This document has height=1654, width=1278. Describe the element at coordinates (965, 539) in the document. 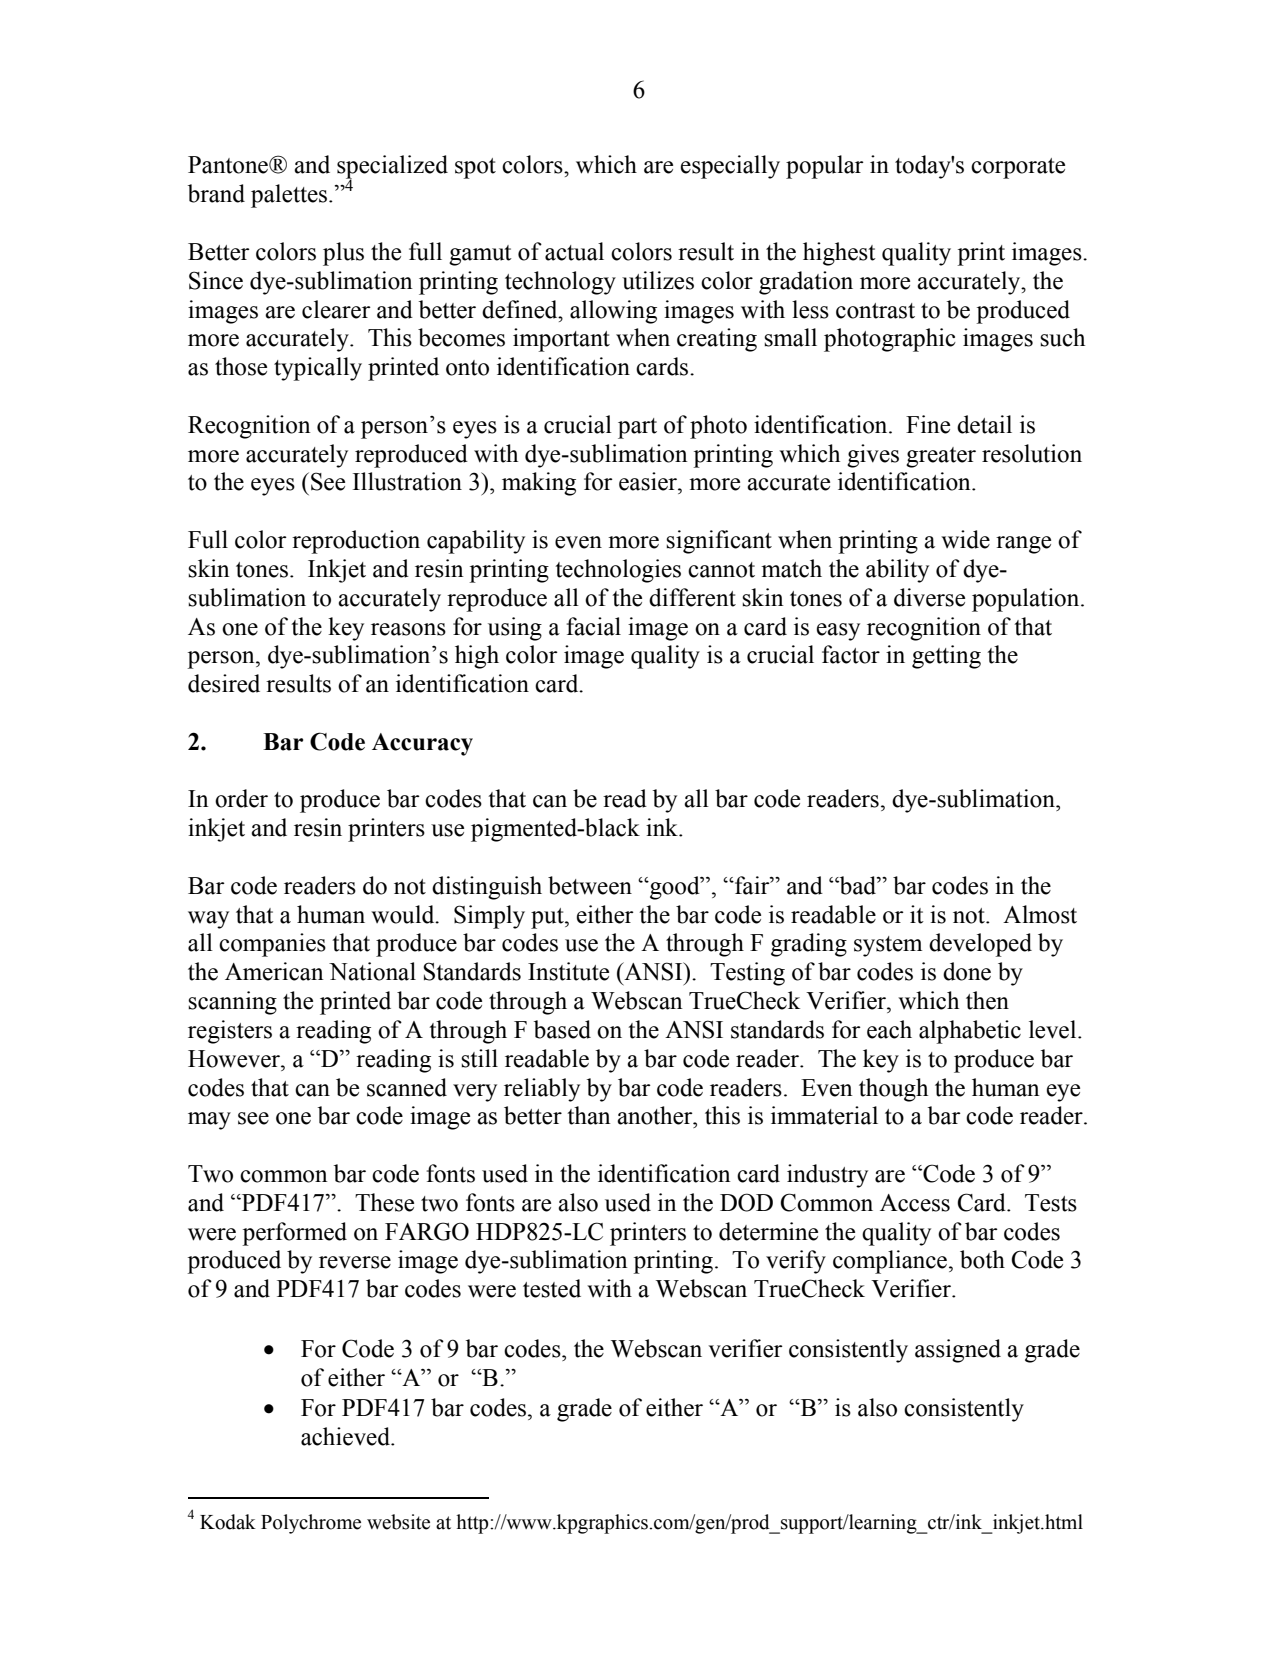

I see `wide` at that location.
